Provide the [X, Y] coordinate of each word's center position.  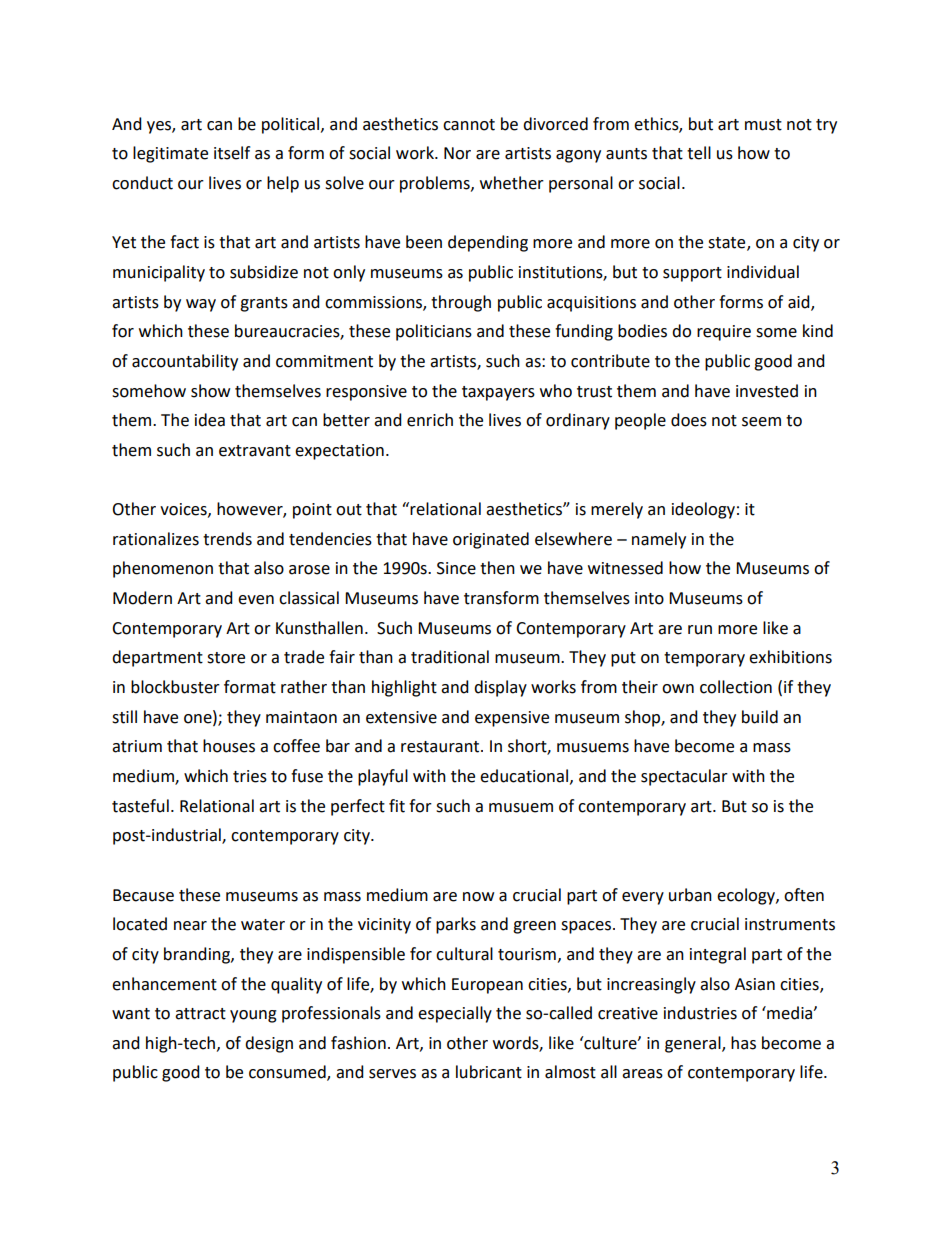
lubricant [489, 1072]
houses [229, 746]
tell [699, 153]
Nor [457, 153]
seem [761, 422]
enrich [430, 420]
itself [232, 153]
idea [210, 420]
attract [200, 1014]
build [760, 717]
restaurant [441, 747]
